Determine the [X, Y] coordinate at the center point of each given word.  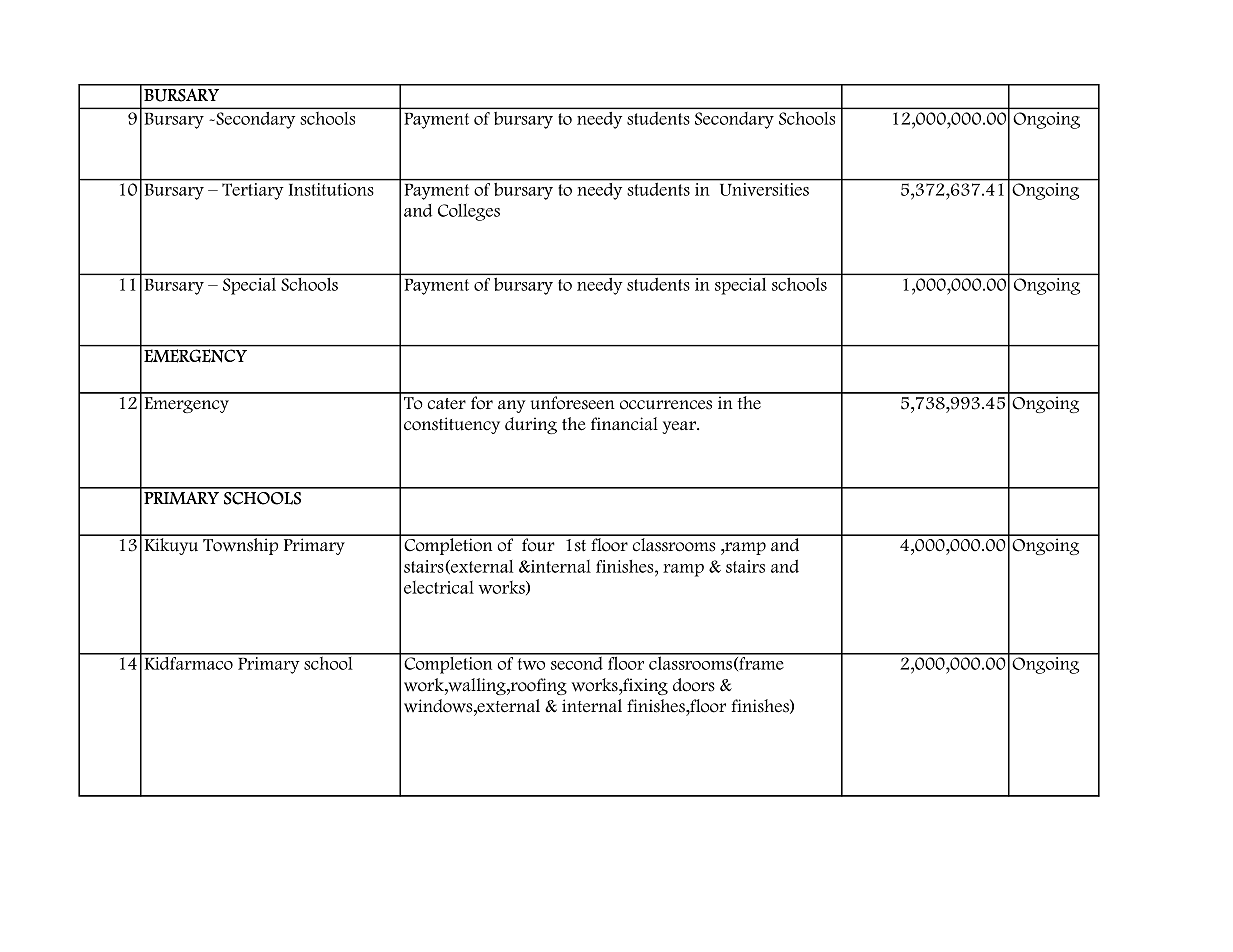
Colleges [469, 212]
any [512, 406]
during [531, 425]
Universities [764, 189]
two [531, 664]
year [680, 427]
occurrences [666, 405]
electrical [439, 587]
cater [447, 404]
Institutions [331, 189]
